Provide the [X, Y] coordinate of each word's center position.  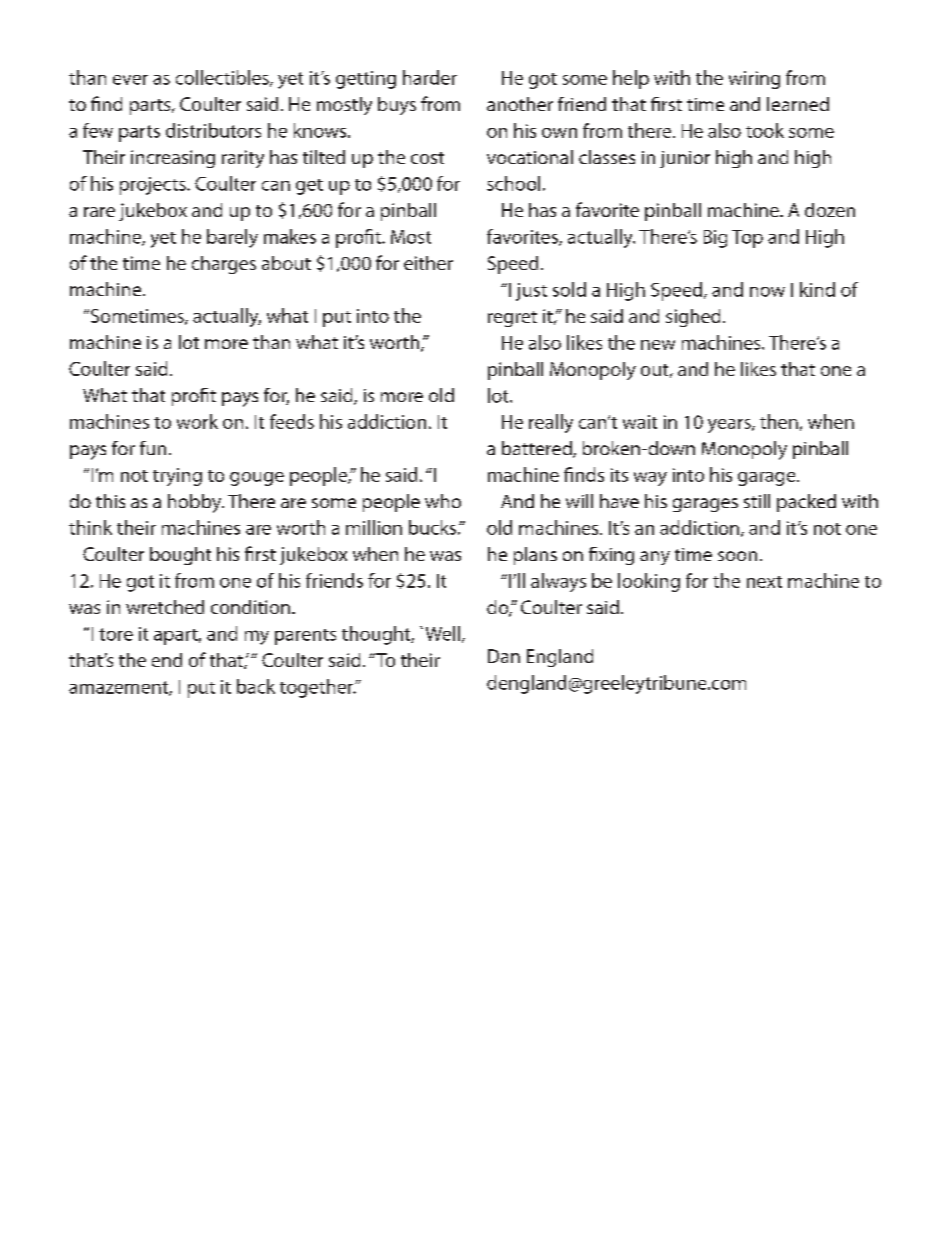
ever [130, 80]
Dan [504, 656]
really [551, 423]
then [779, 421]
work [197, 421]
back [256, 686]
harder [430, 77]
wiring [754, 80]
